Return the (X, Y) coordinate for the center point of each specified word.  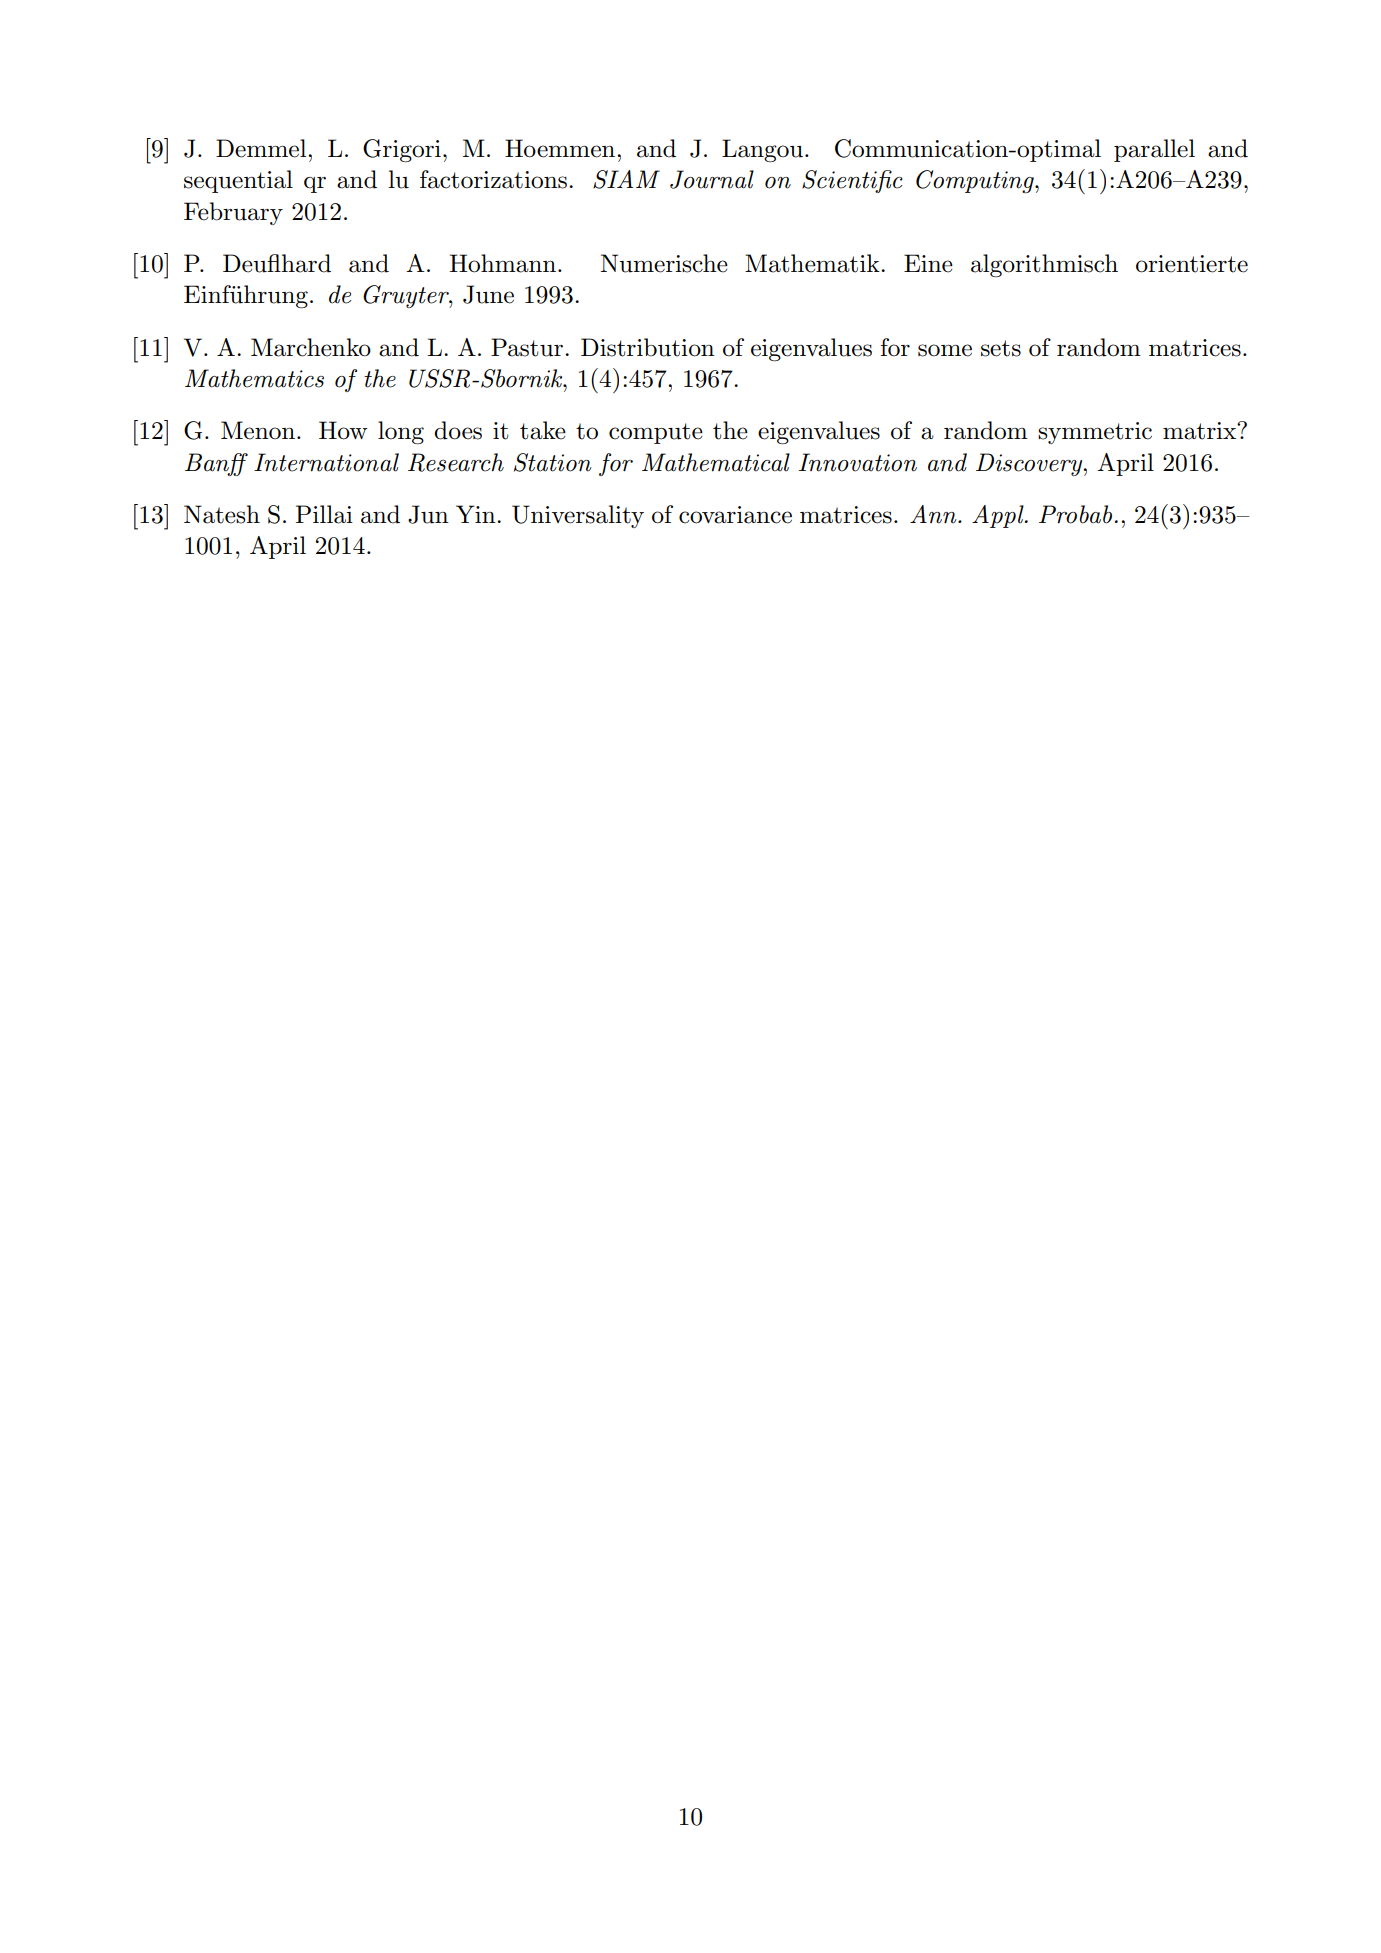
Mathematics (254, 378)
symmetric (1095, 433)
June (488, 294)
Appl (999, 516)
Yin (477, 514)
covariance (735, 515)
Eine (928, 263)
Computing (976, 182)
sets (1001, 348)
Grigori (402, 151)
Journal (712, 179)
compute (656, 433)
